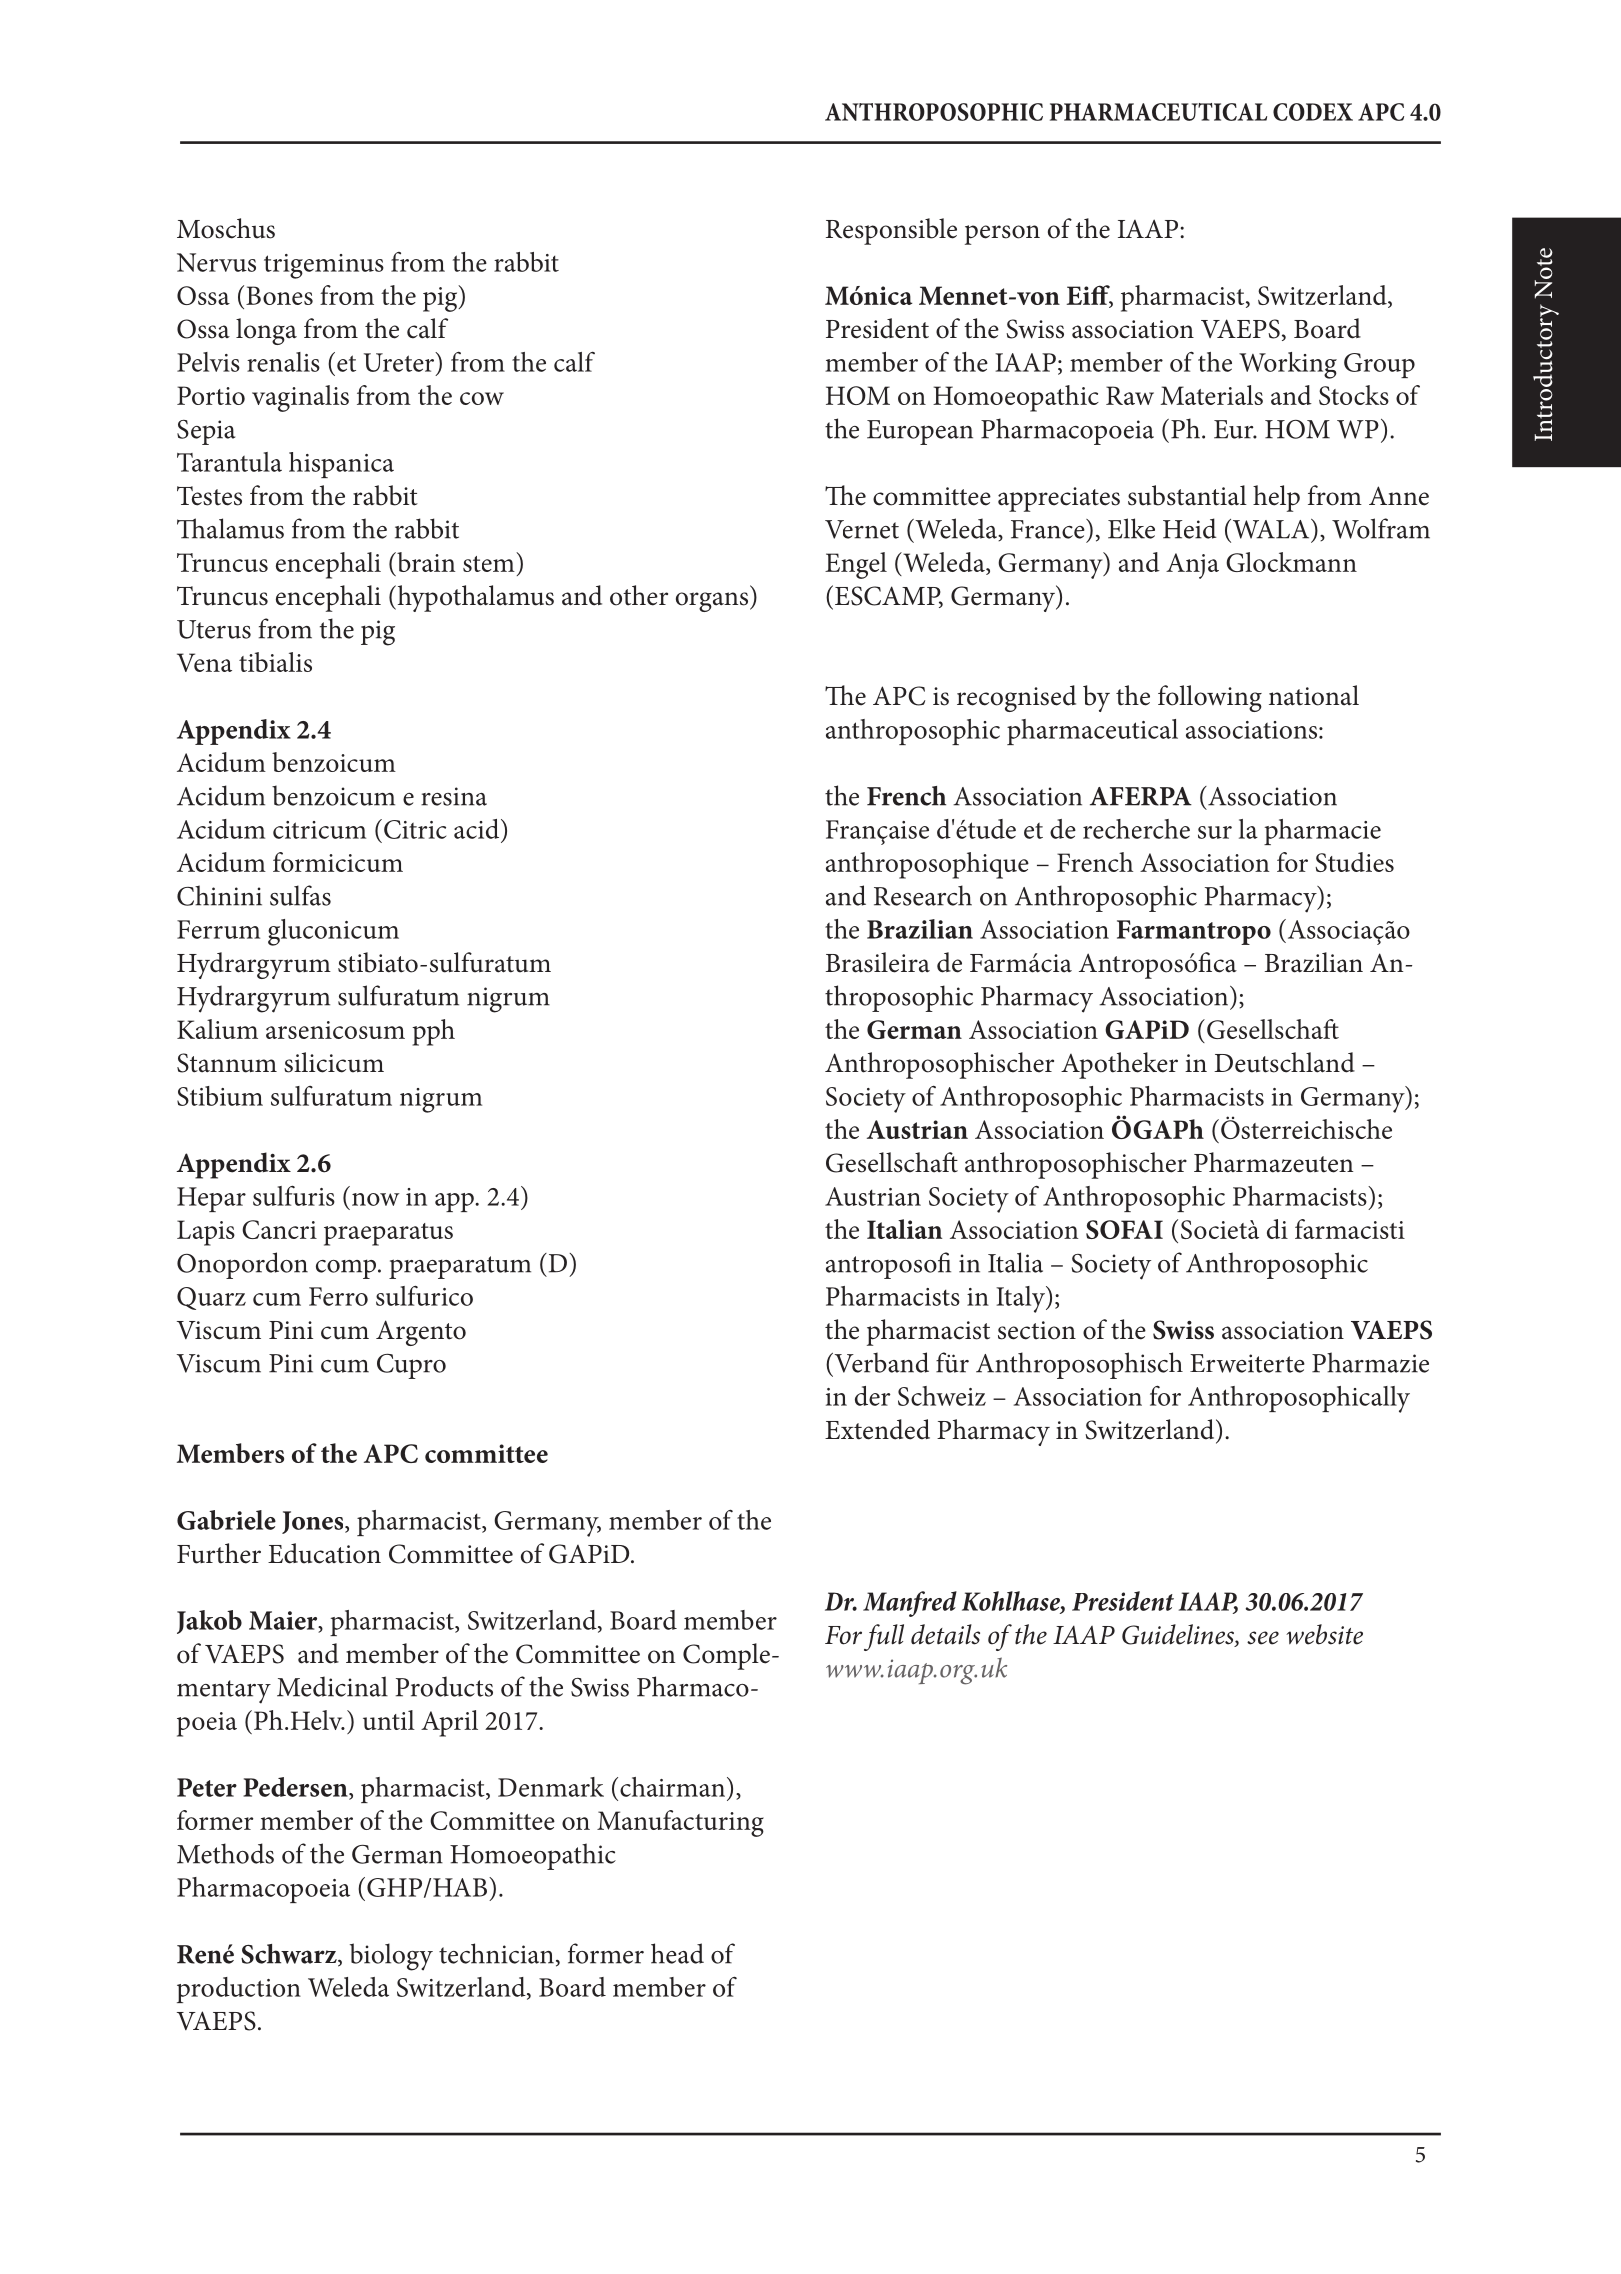  What do you see at coordinates (677, 1953) in the screenshot?
I see `head` at bounding box center [677, 1953].
